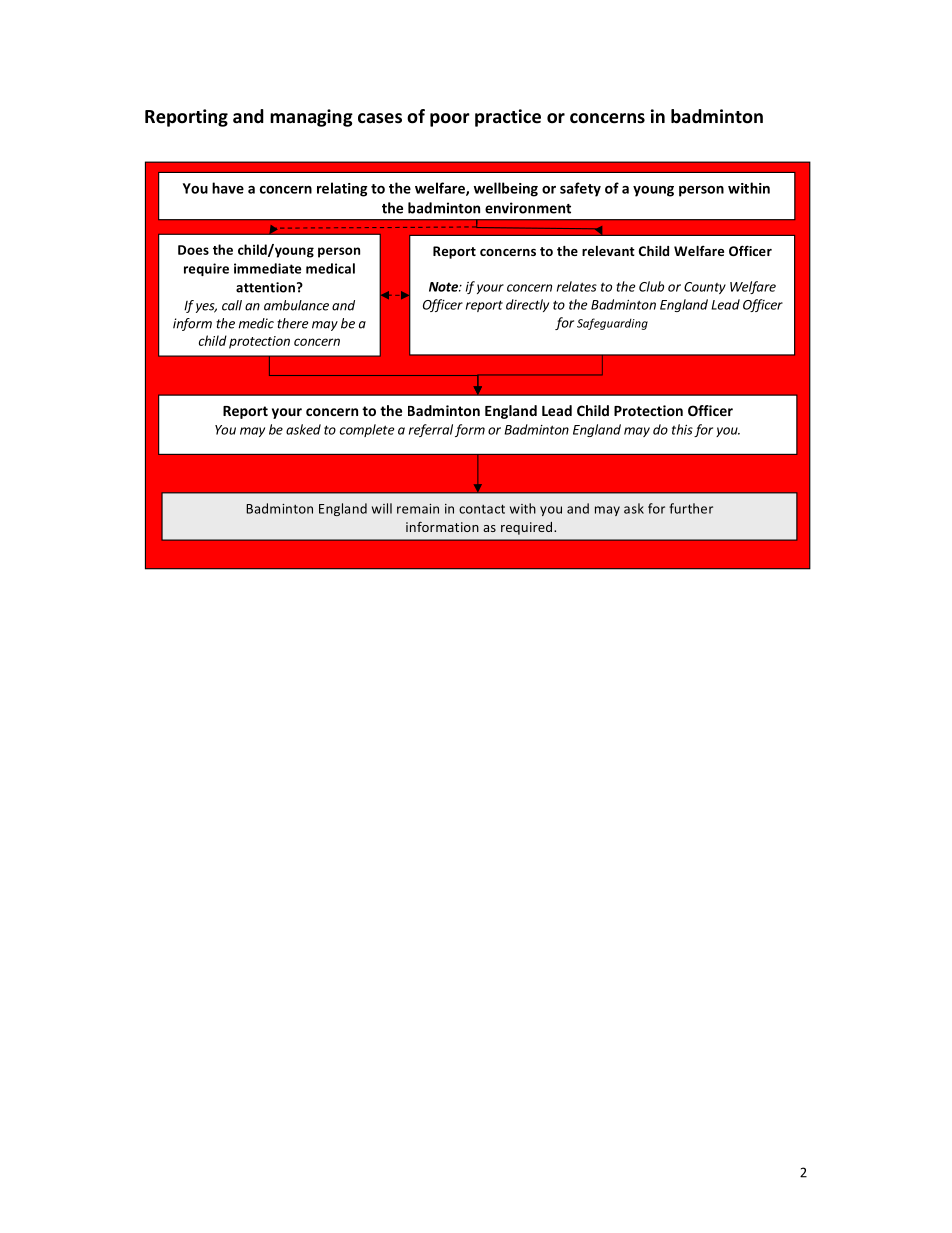 The height and width of the image is (1233, 952). I want to click on remain, so click(418, 509).
